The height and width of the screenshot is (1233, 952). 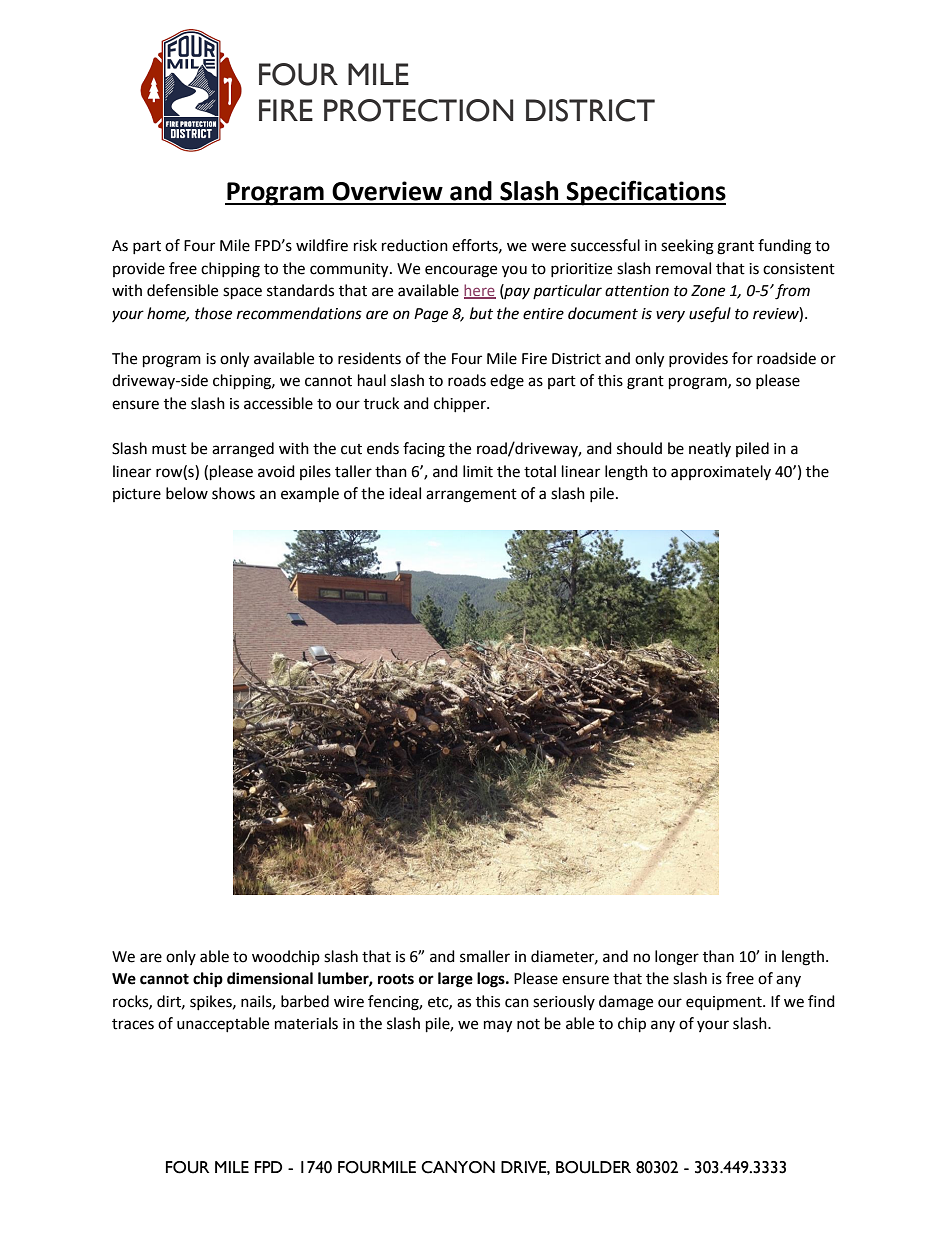 What do you see at coordinates (710, 315) in the screenshot?
I see `useful` at bounding box center [710, 315].
